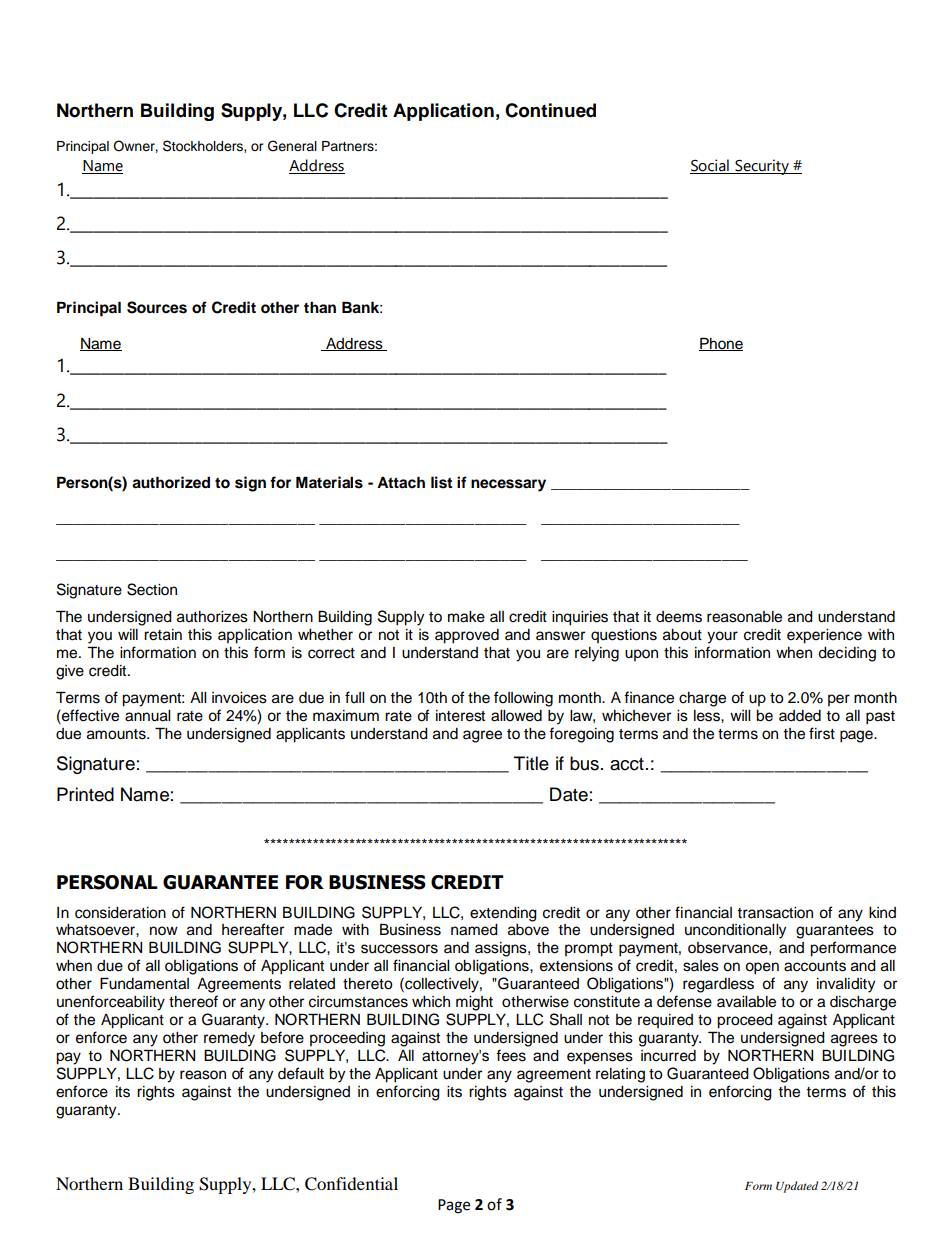 The width and height of the image is (952, 1233). I want to click on Continued, so click(550, 110).
